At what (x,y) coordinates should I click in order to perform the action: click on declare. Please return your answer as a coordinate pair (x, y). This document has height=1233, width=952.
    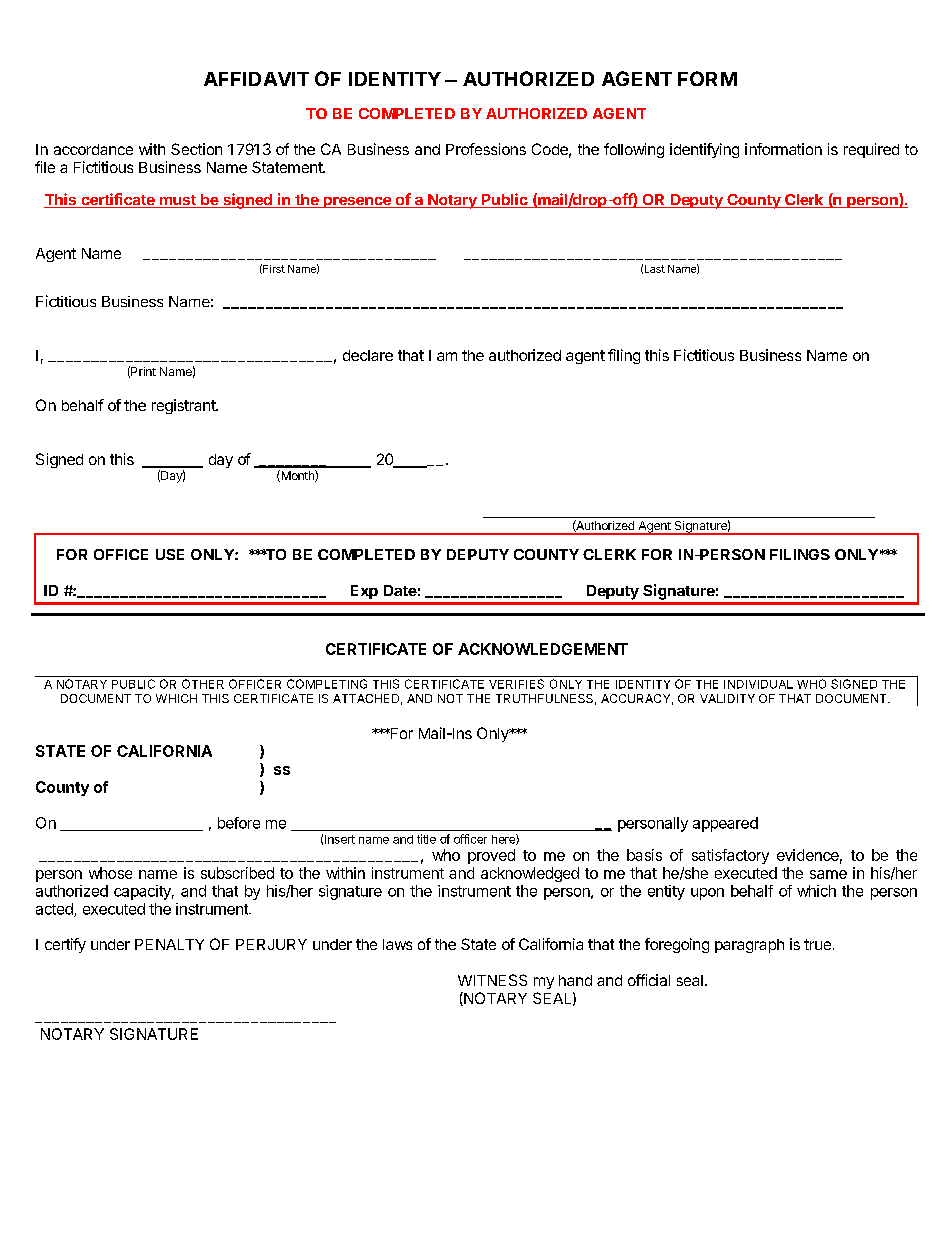
    Looking at the image, I should click on (368, 355).
